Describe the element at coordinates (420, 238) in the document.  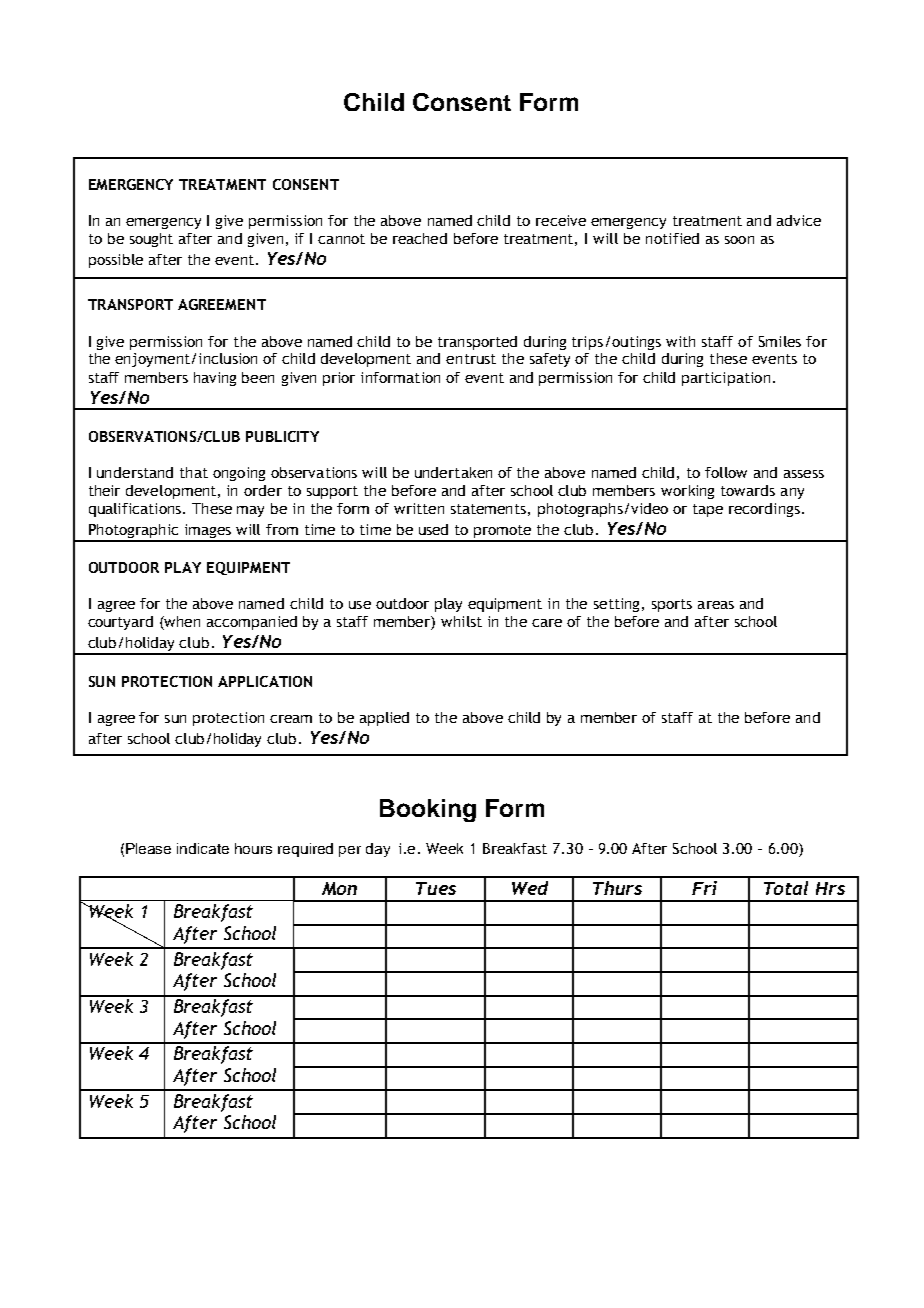
I see `reached` at that location.
